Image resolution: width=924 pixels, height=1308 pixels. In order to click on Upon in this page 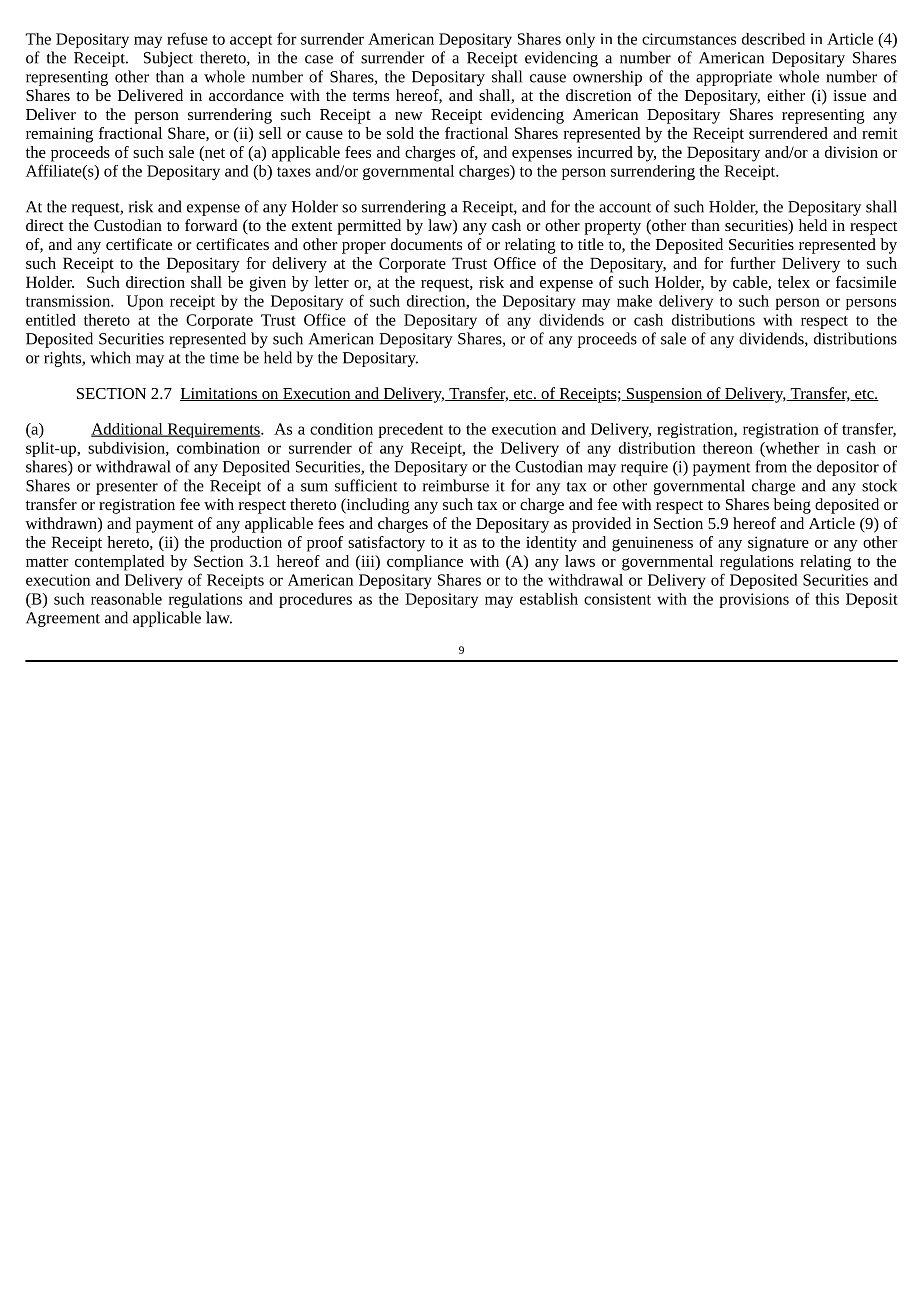, I will do `click(145, 302)`.
